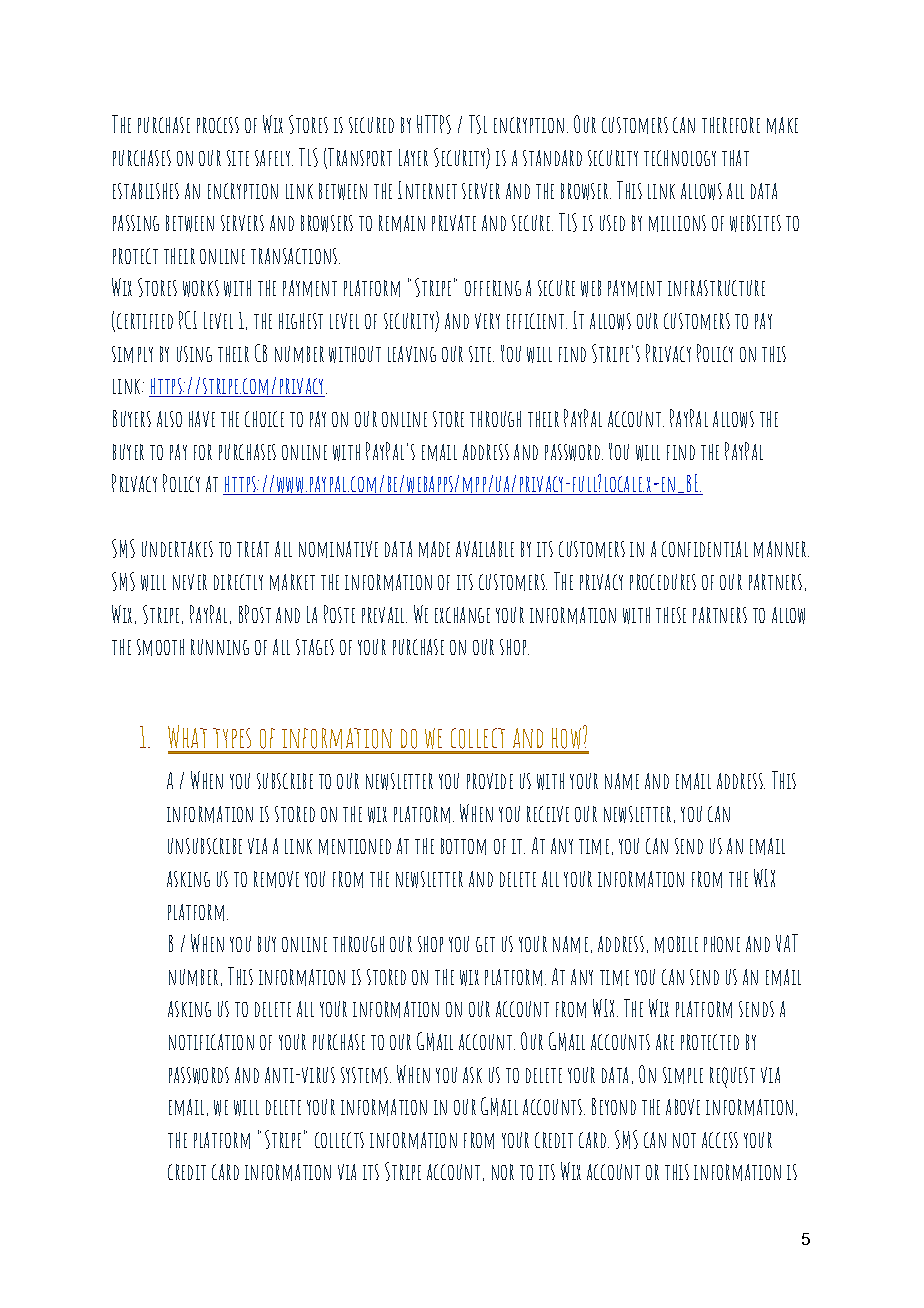 The width and height of the page is (924, 1308). I want to click on choice, so click(264, 419).
